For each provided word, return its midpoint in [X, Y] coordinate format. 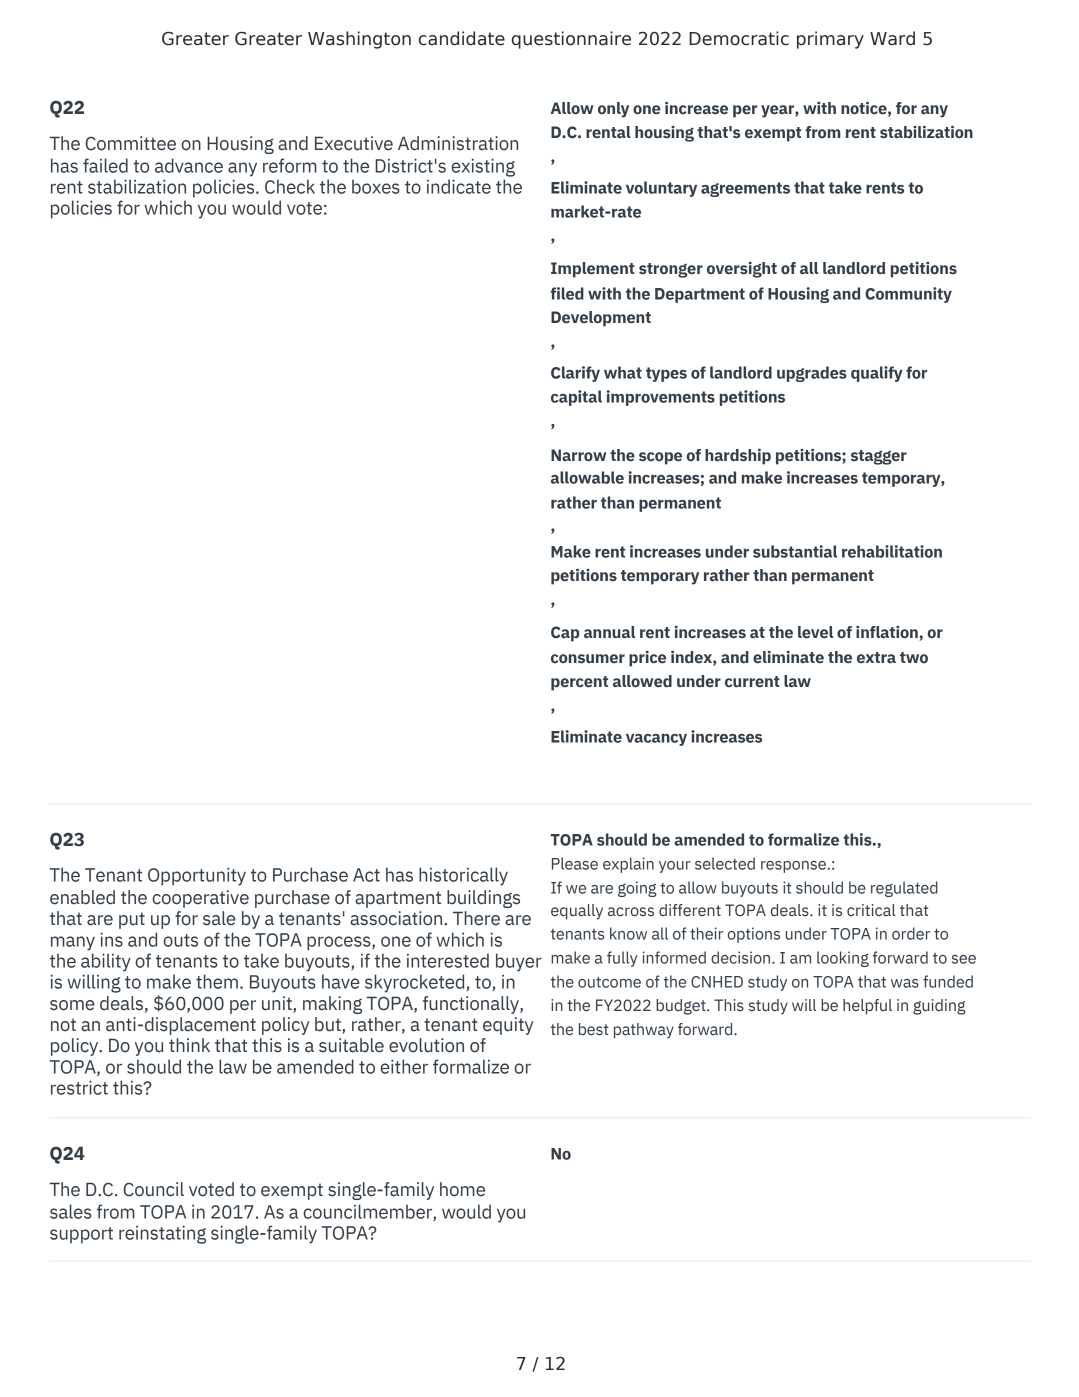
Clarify [575, 374]
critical [871, 910]
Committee [130, 143]
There [476, 918]
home [462, 1189]
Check [290, 186]
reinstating [162, 1234]
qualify [877, 374]
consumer [588, 659]
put [132, 920]
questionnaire [571, 40]
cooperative [200, 899]
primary [830, 40]
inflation [888, 633]
